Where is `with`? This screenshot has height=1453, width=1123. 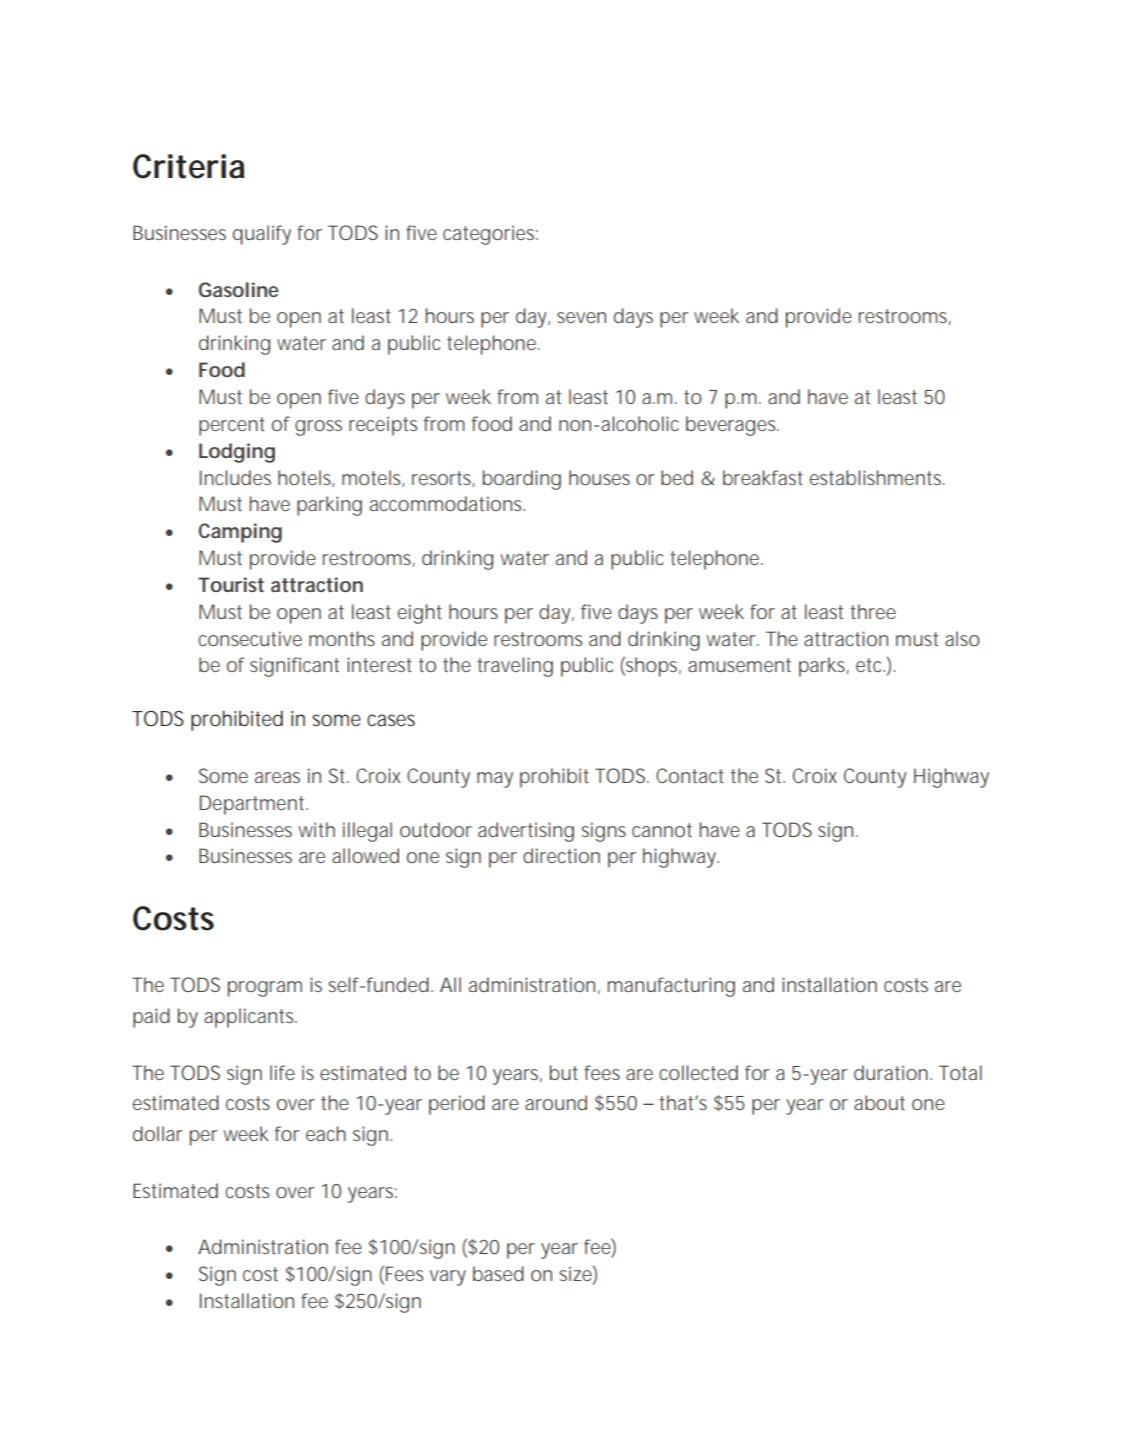 with is located at coordinates (317, 829).
